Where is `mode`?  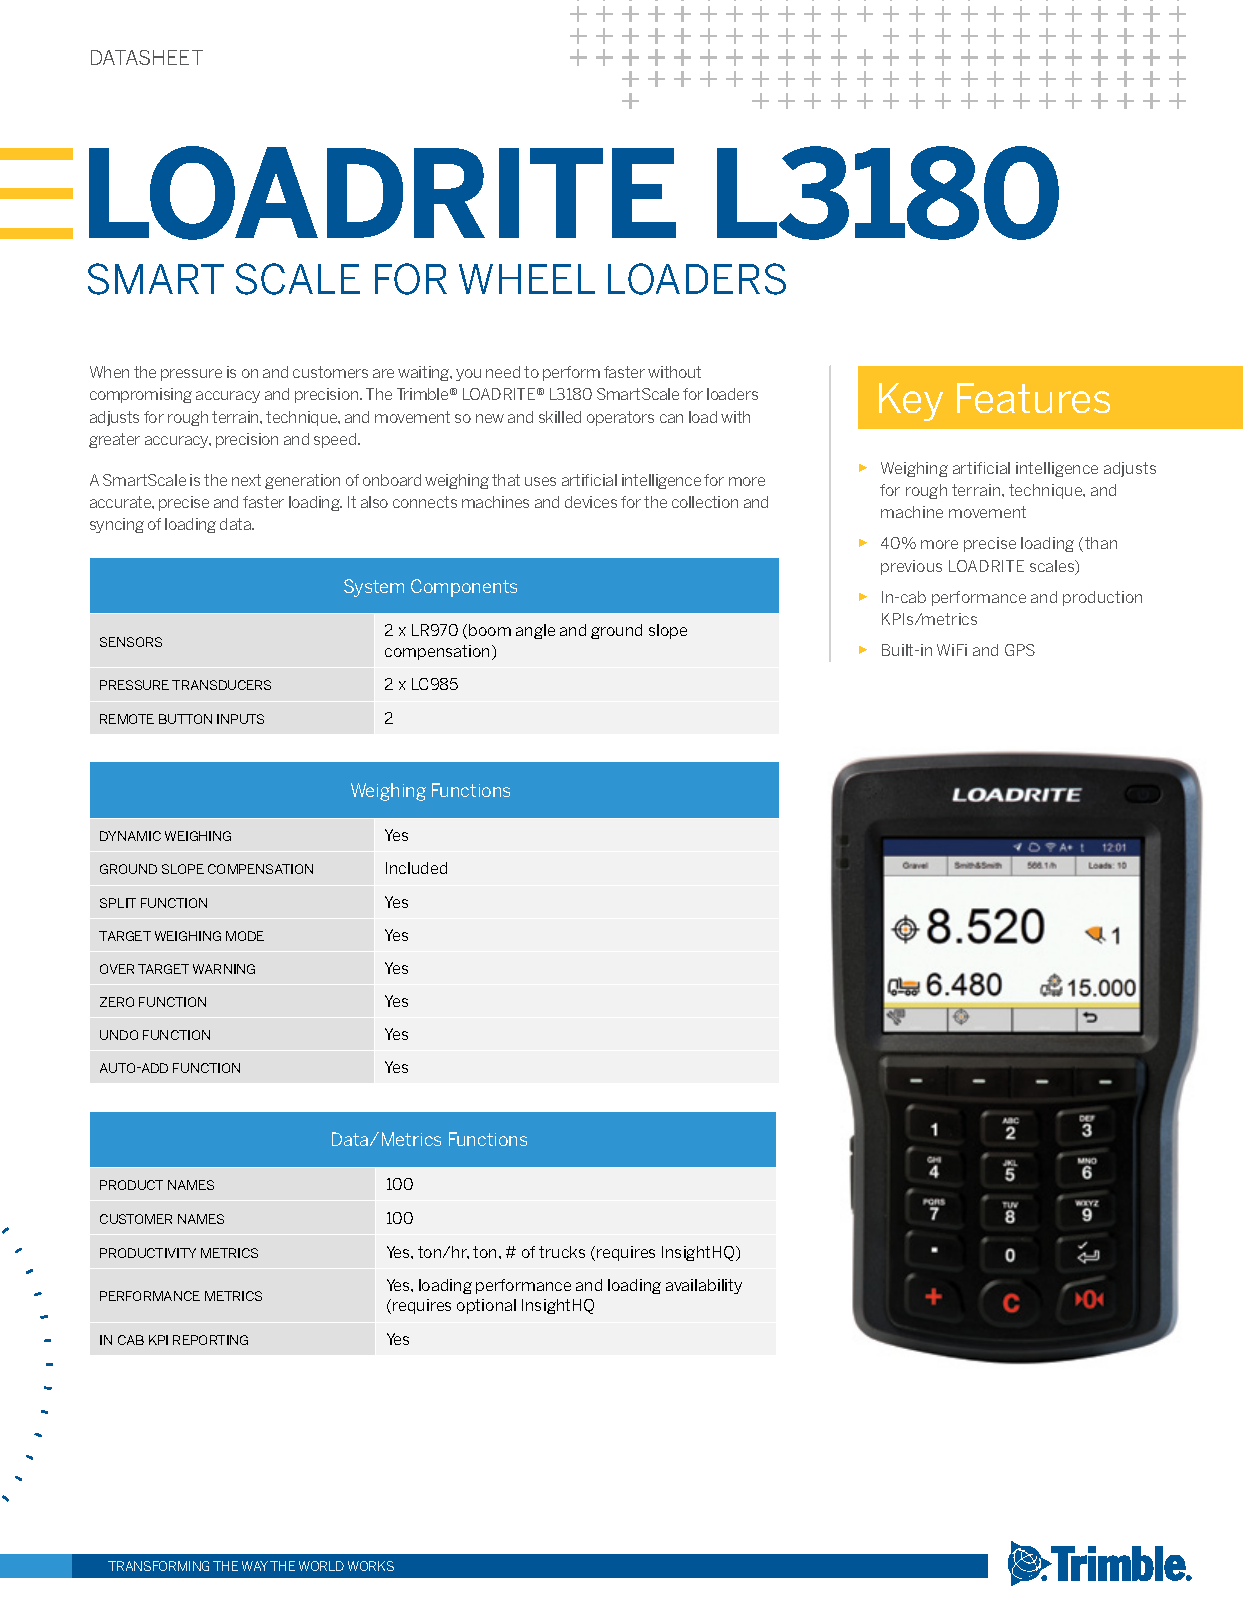
mode is located at coordinates (245, 936).
